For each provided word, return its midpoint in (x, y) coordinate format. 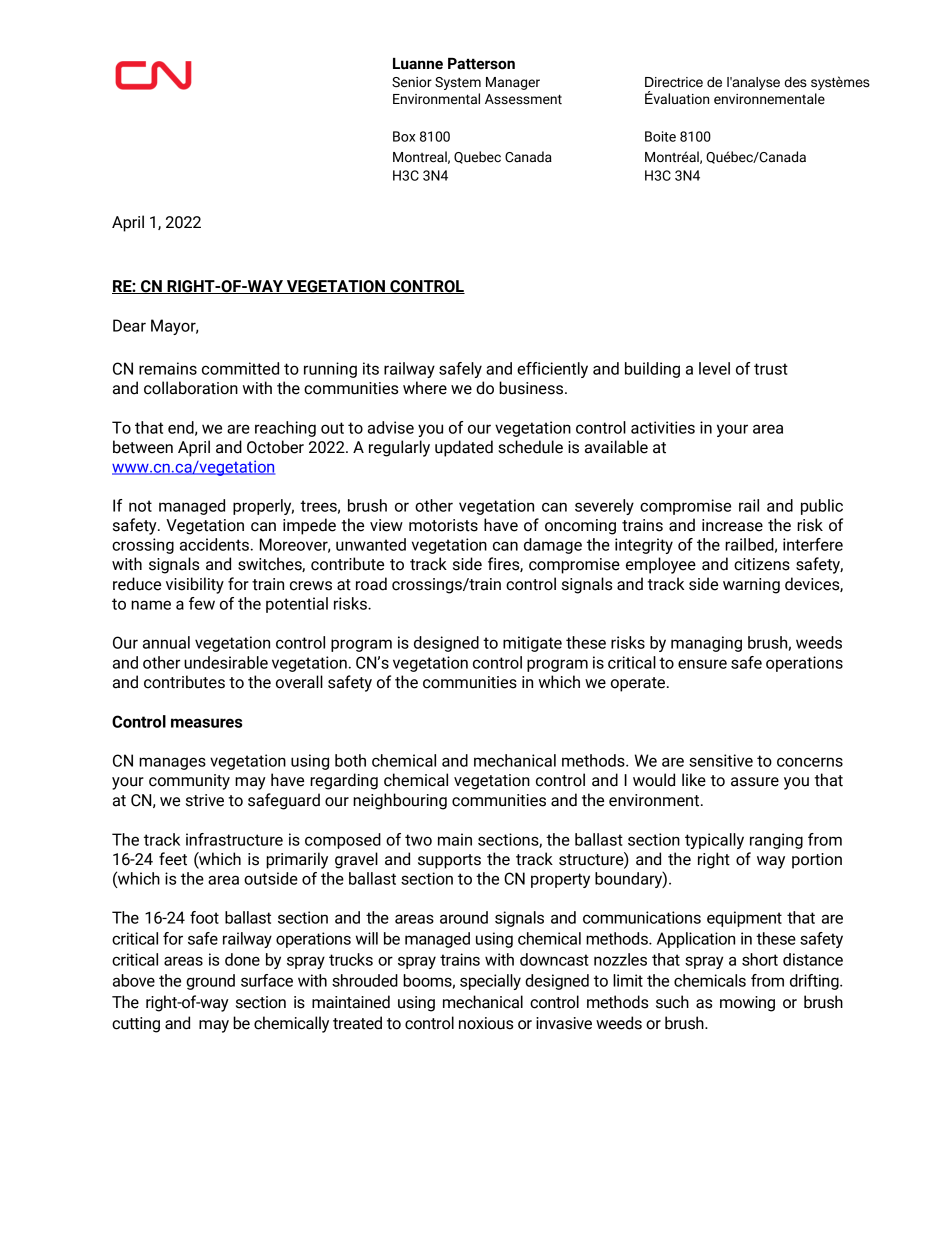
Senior (412, 82)
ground (210, 982)
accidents (214, 544)
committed (240, 368)
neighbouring (400, 801)
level (714, 368)
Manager (513, 83)
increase (732, 525)
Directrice (674, 82)
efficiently (552, 370)
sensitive (721, 760)
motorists (443, 525)
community (189, 782)
